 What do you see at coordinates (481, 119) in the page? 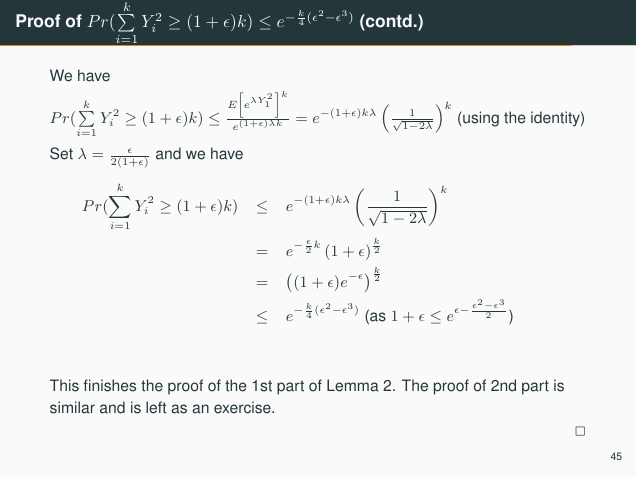
I see `using` at bounding box center [481, 119].
